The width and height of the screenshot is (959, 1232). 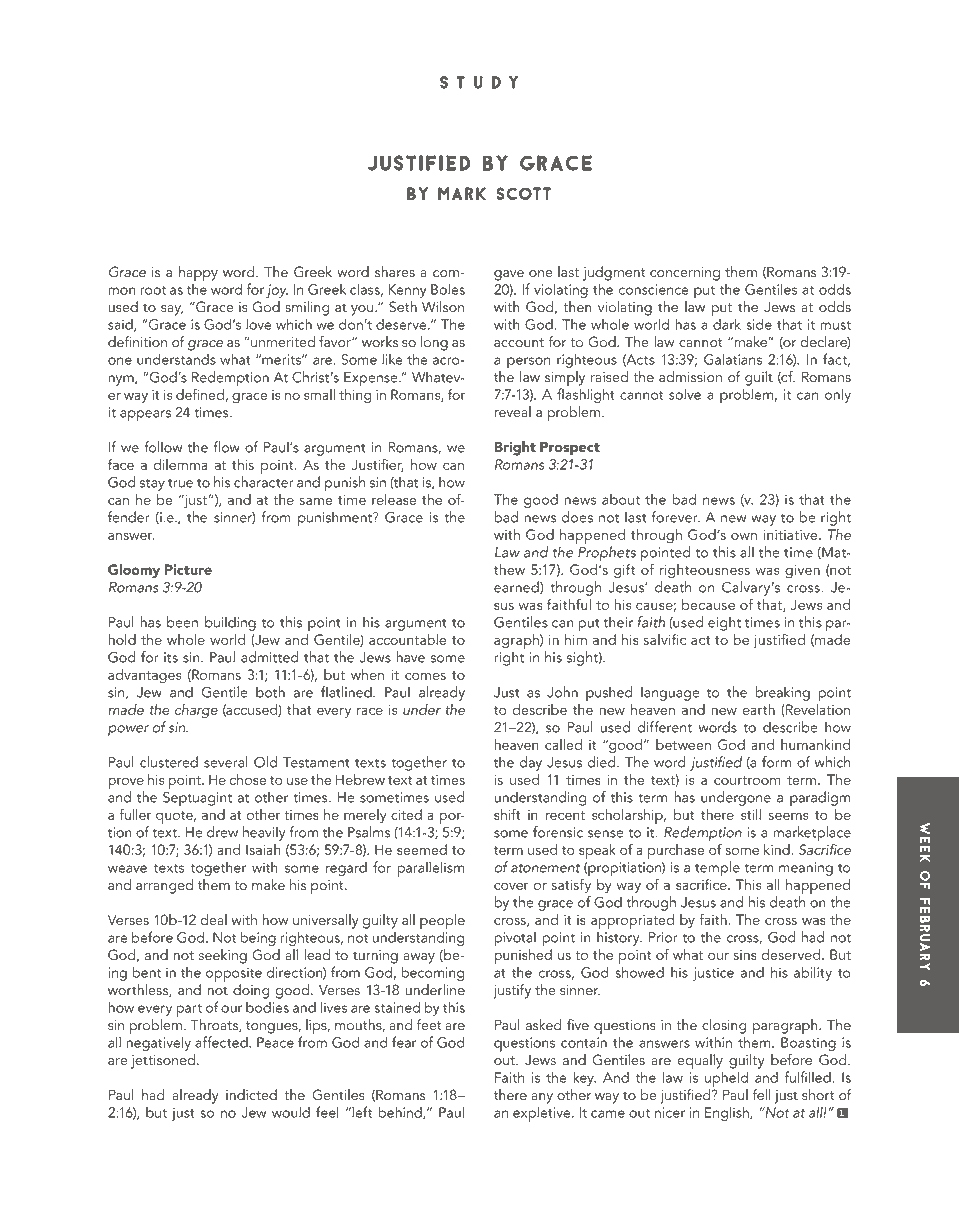 I want to click on arranged, so click(x=164, y=886).
